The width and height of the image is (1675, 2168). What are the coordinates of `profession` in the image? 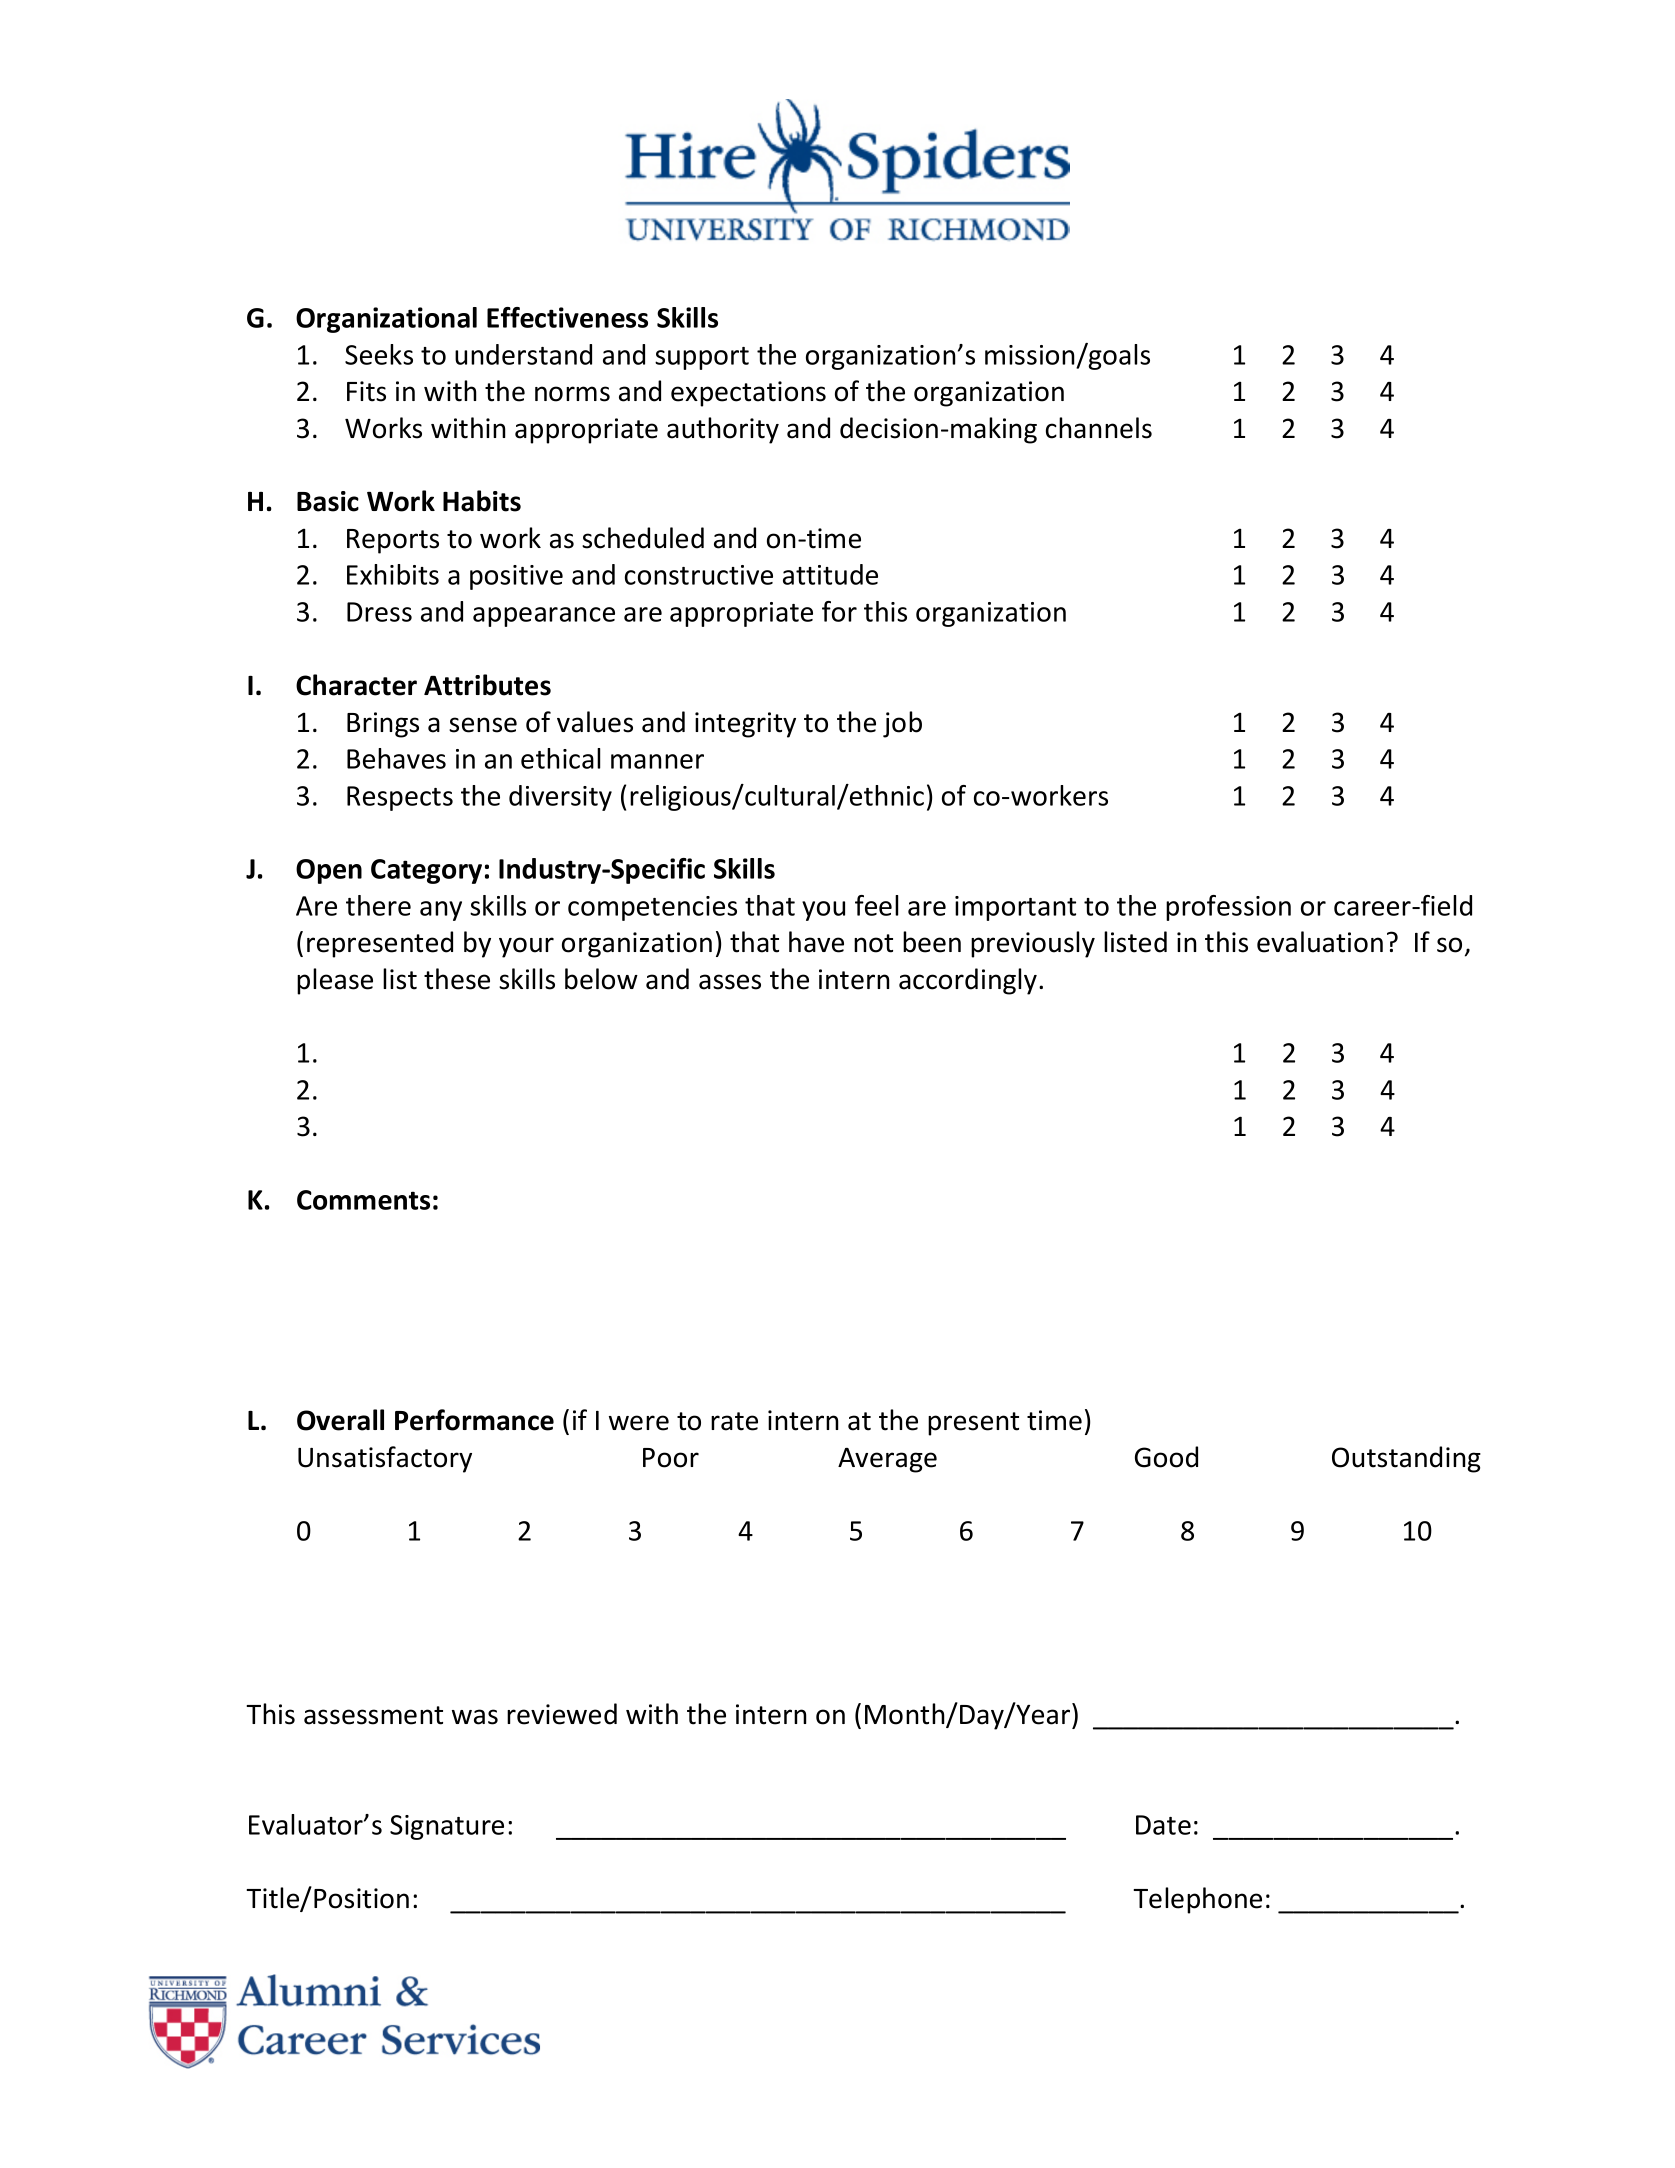 It's located at (1228, 908).
